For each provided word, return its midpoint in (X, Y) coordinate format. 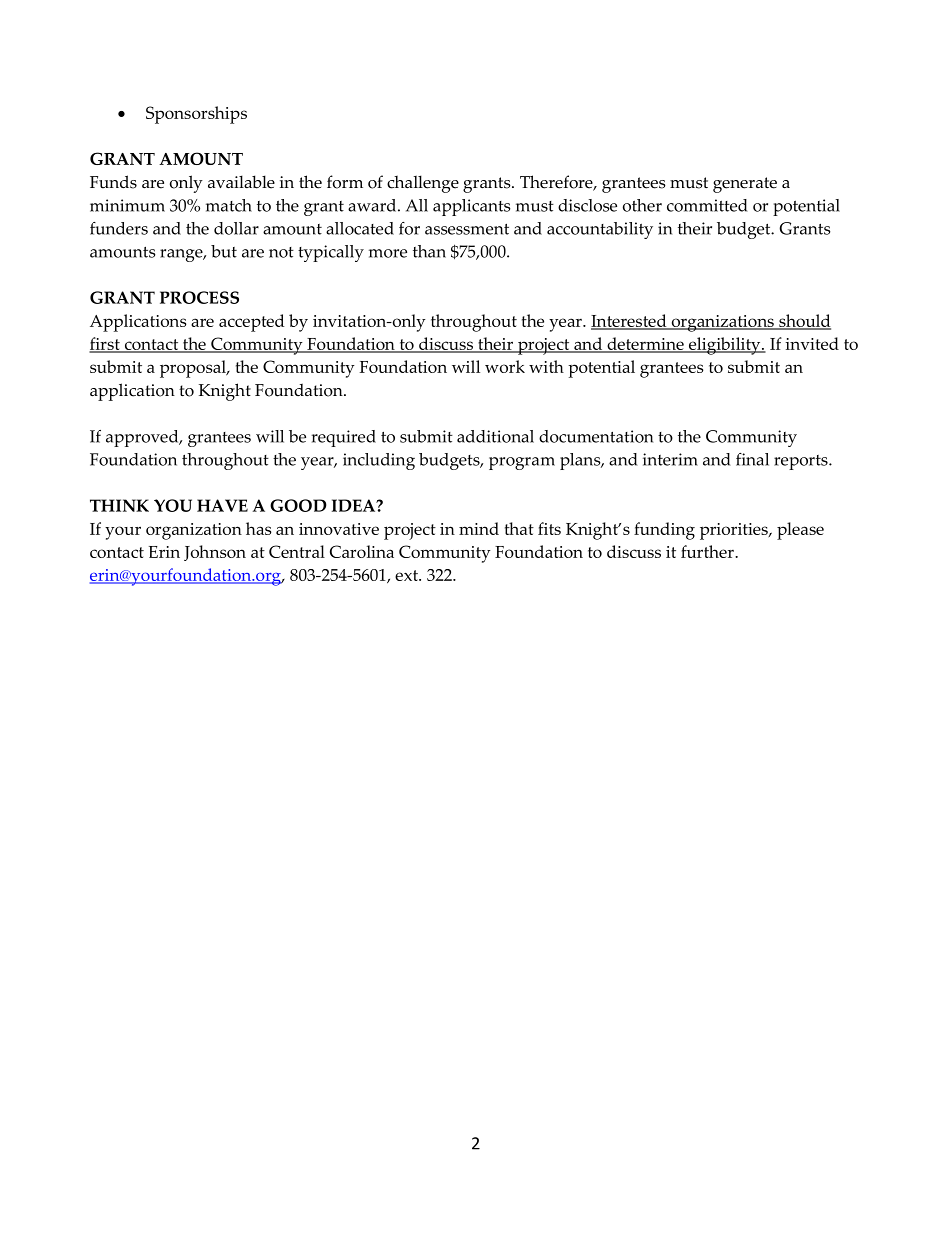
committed (707, 205)
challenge (423, 184)
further (708, 551)
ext (408, 575)
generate (745, 185)
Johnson (215, 553)
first (105, 345)
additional (495, 436)
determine (645, 345)
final (752, 459)
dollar (236, 228)
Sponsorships (196, 115)
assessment (467, 229)
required (343, 438)
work (505, 366)
